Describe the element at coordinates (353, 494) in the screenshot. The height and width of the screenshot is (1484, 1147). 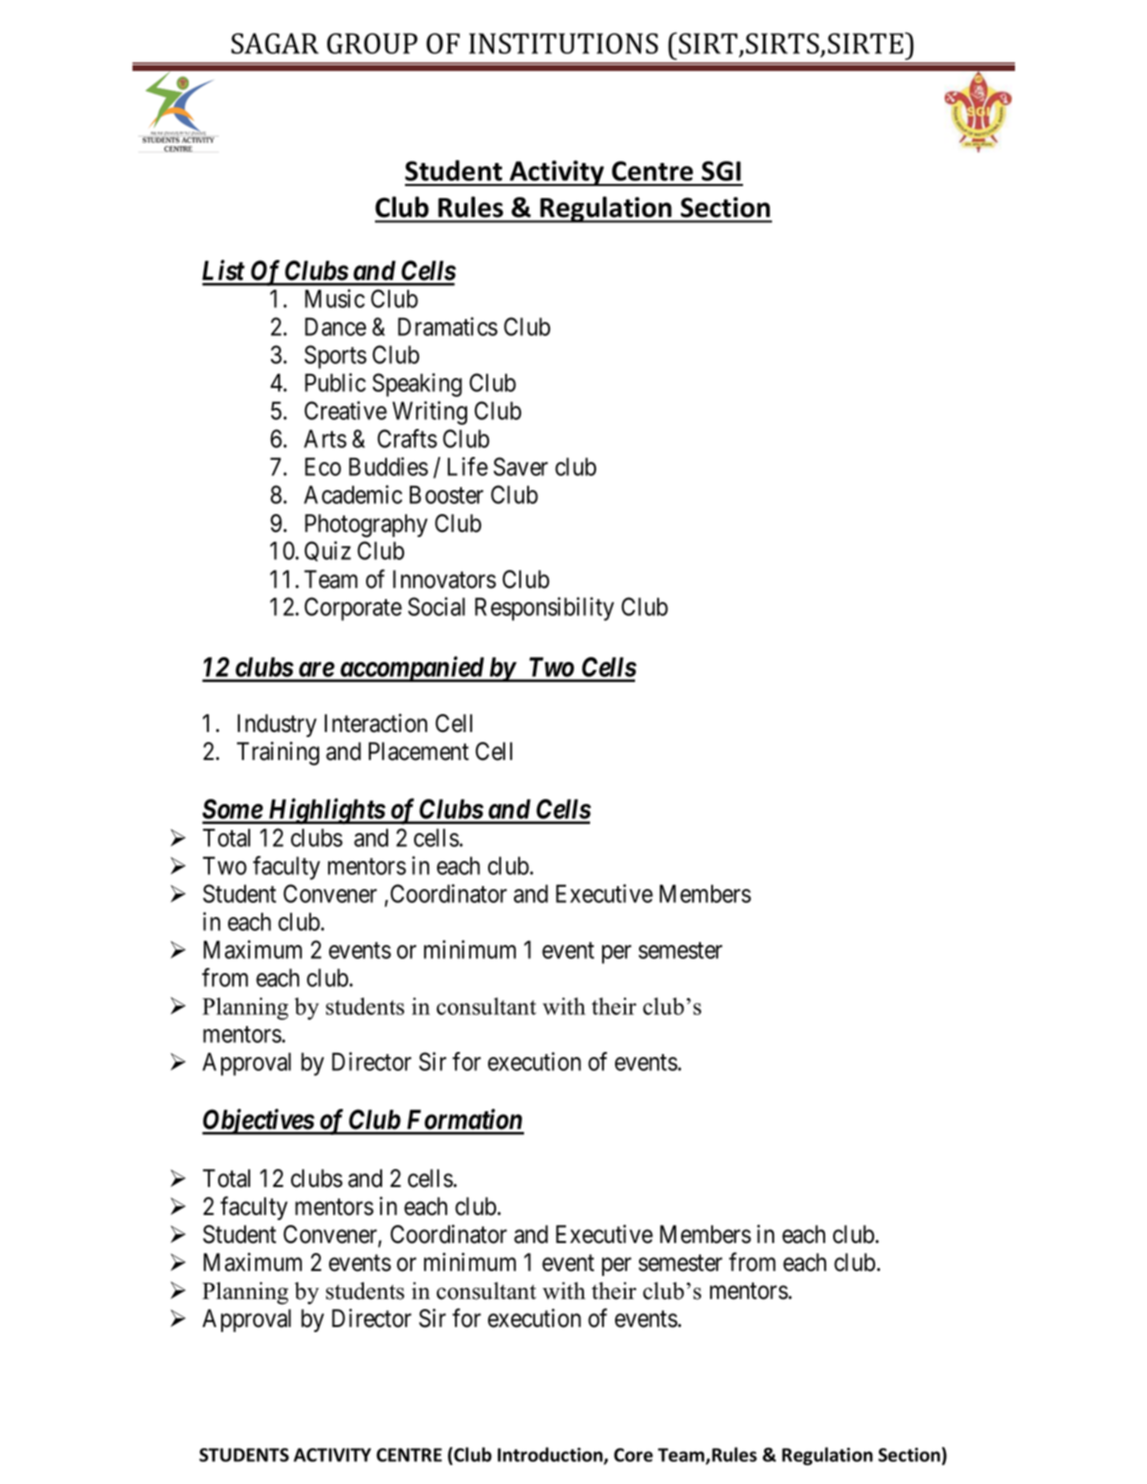
I see `Academic` at that location.
